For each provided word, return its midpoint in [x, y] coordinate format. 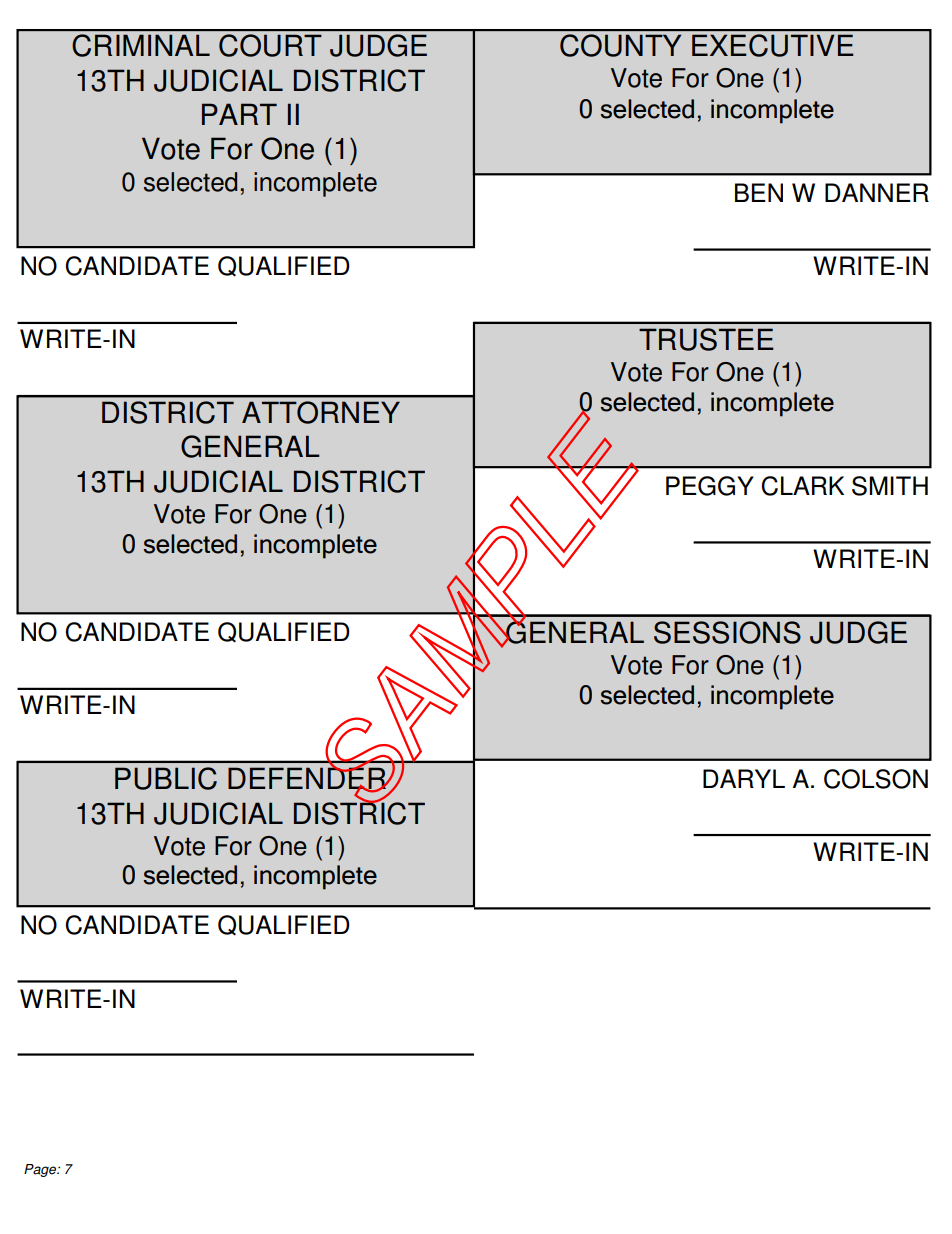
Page [41, 1170]
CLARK [802, 486]
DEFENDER [308, 778]
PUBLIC [166, 778]
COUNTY [620, 45]
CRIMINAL [141, 45]
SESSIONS [727, 632]
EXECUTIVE [772, 45]
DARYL [744, 778]
